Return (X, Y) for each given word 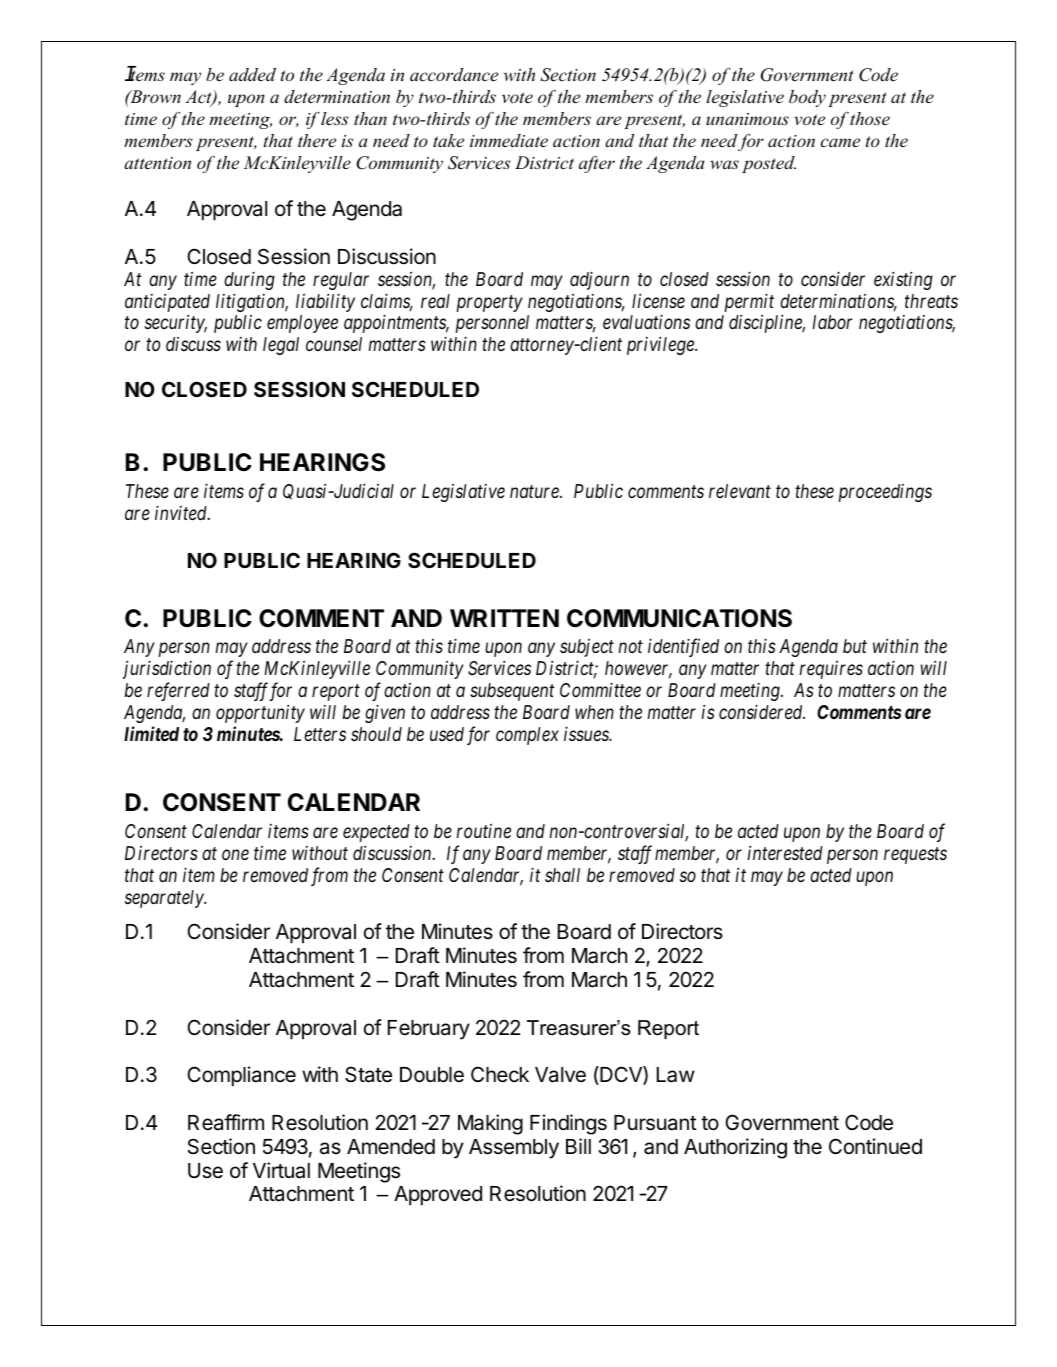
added (252, 74)
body (807, 98)
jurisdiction (167, 669)
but (855, 646)
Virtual (281, 1170)
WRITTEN (504, 618)
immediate (509, 140)
